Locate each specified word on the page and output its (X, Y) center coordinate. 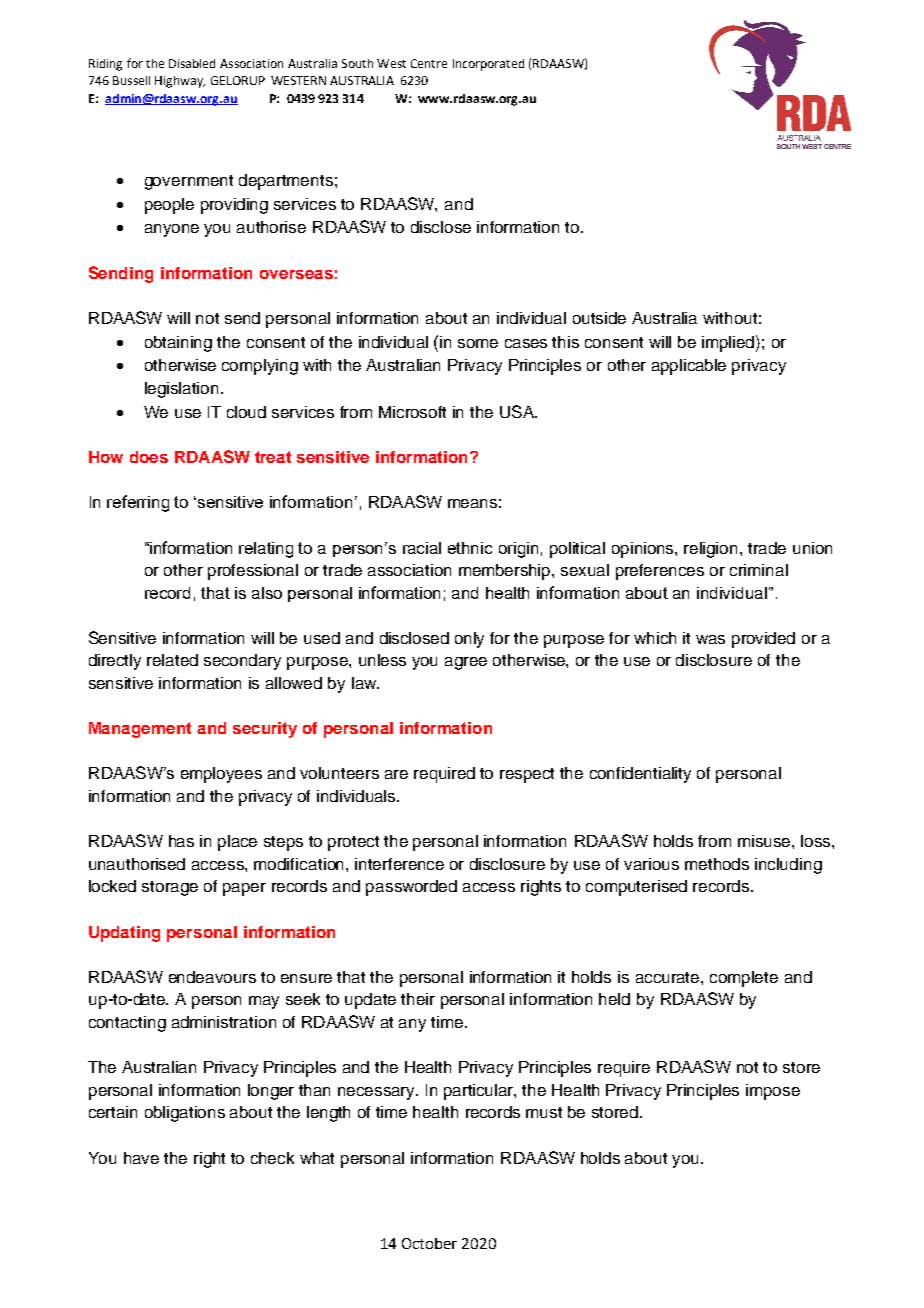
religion (712, 550)
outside (599, 318)
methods (717, 864)
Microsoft (412, 412)
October (429, 1243)
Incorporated (488, 65)
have (141, 1158)
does (149, 457)
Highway (180, 82)
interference (399, 864)
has (181, 841)
